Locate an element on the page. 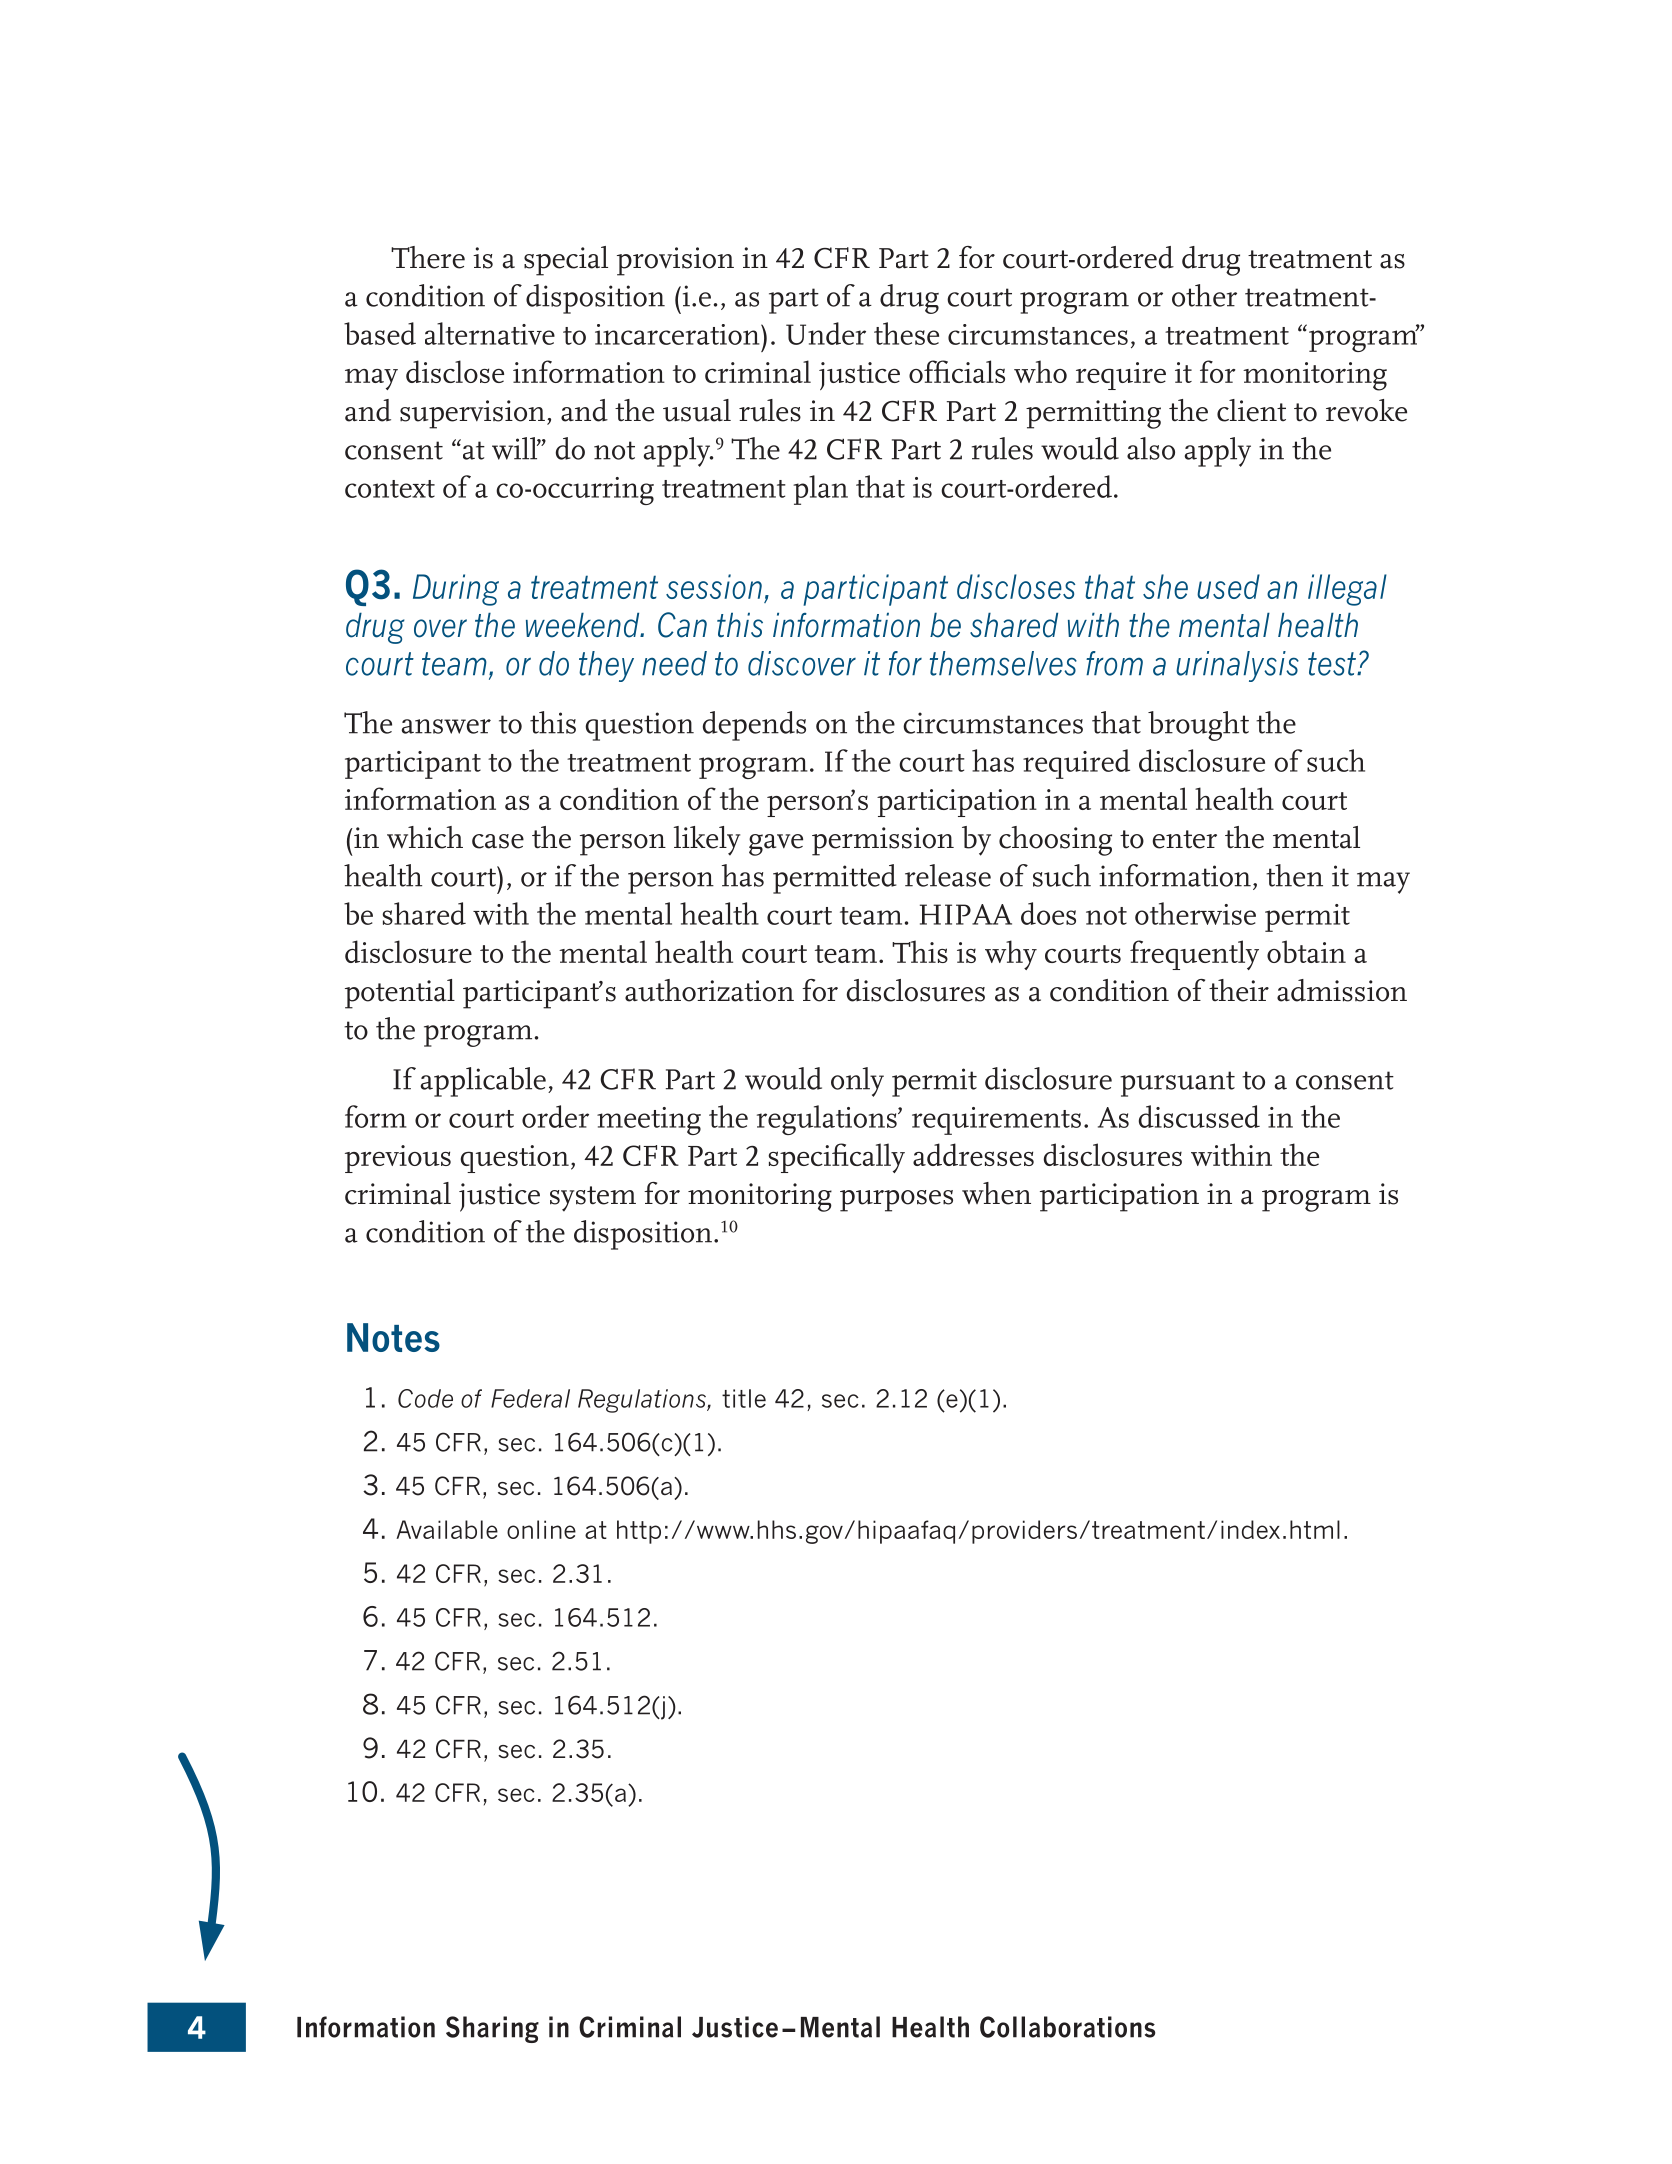 This document has width=1672, height=2164. purposes is located at coordinates (896, 1201).
